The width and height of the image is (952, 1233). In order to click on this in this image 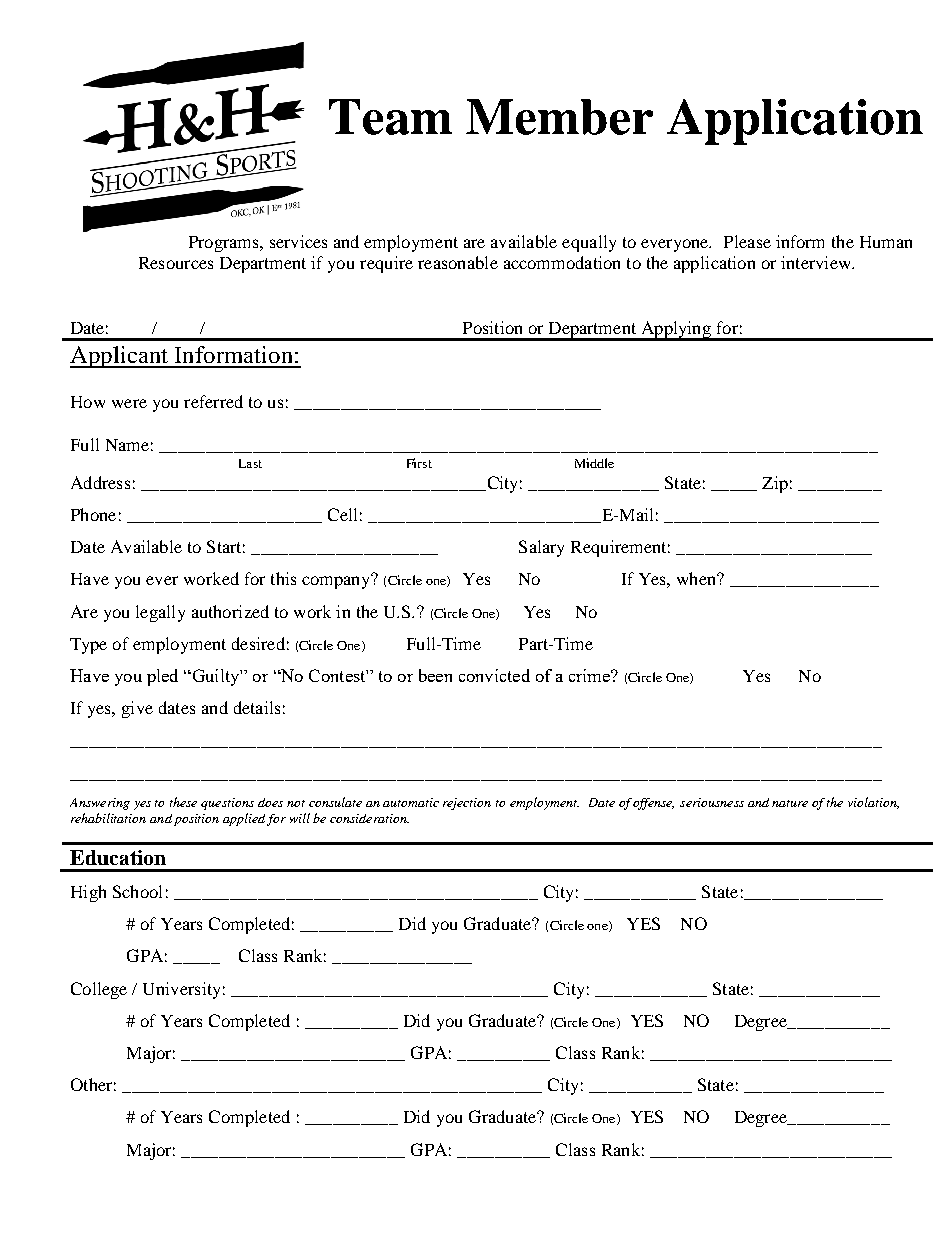, I will do `click(283, 578)`.
